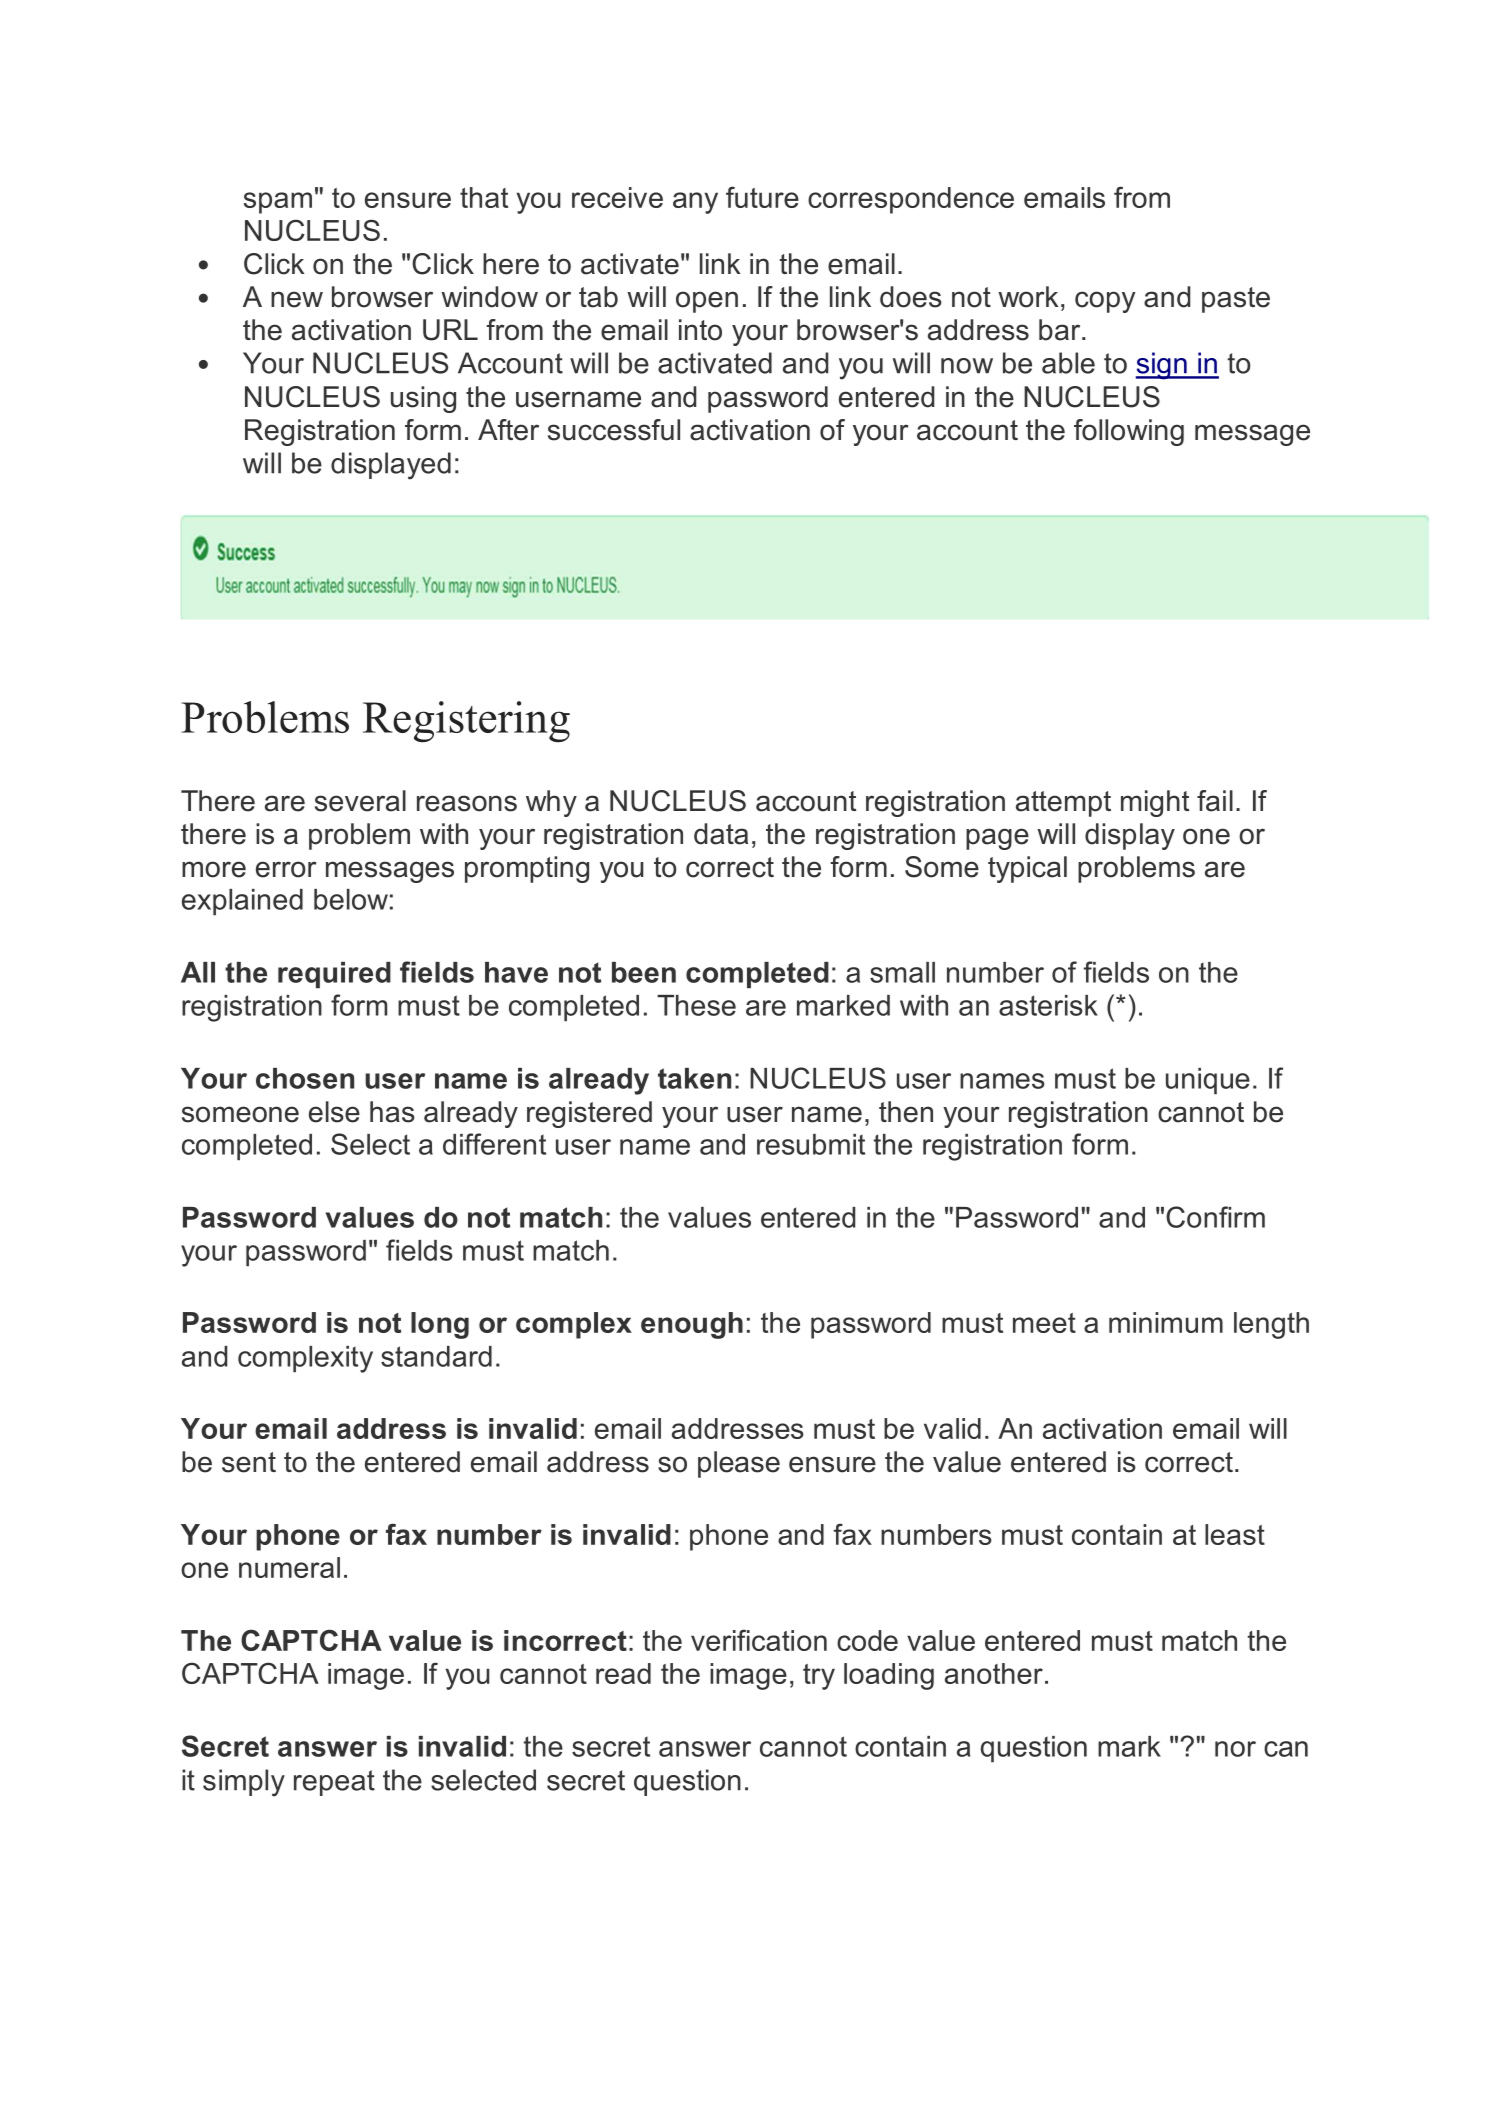 The image size is (1493, 2112). What do you see at coordinates (762, 197) in the screenshot?
I see `future` at bounding box center [762, 197].
